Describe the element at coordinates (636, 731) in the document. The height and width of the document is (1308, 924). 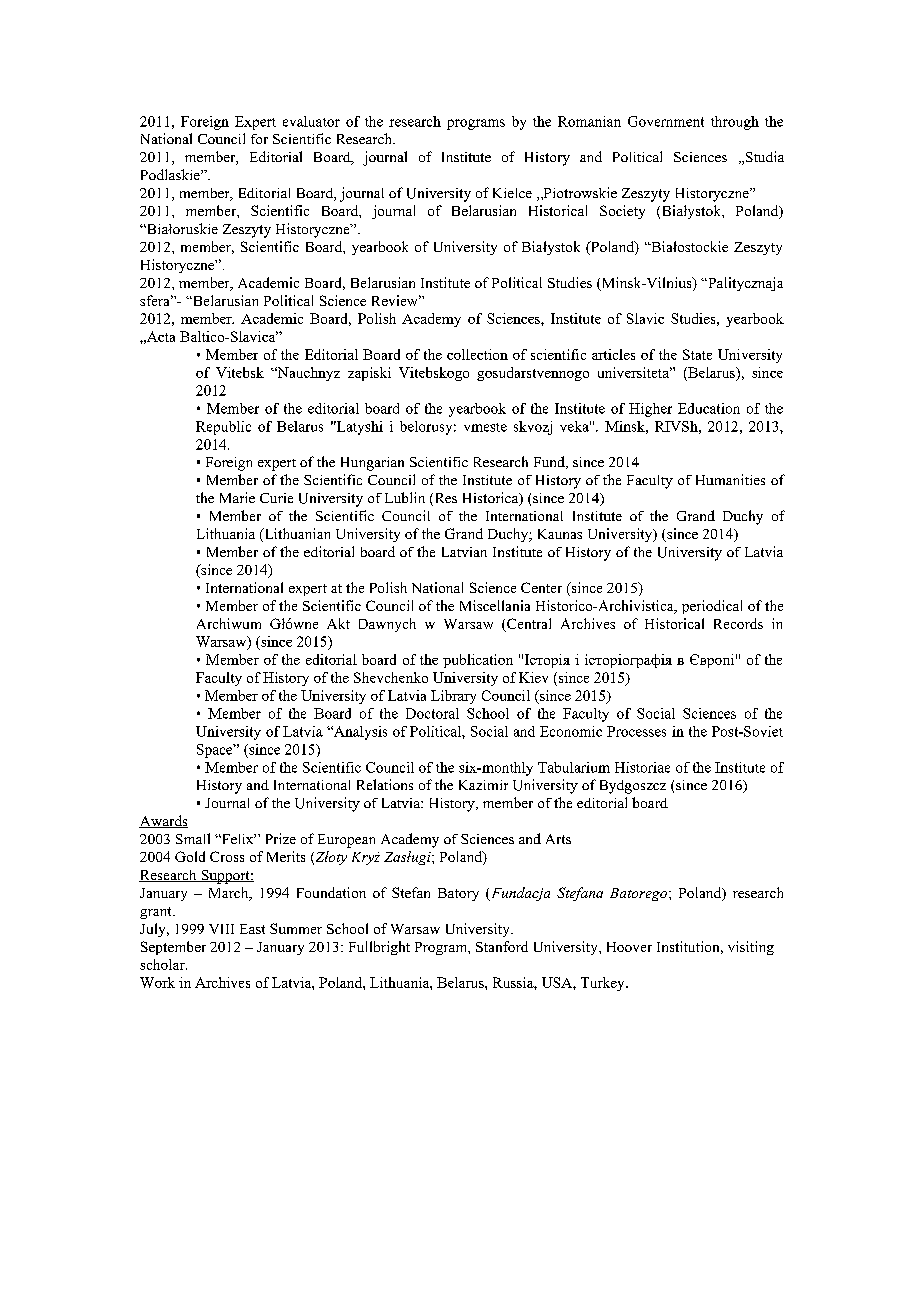
I see `Processes` at that location.
